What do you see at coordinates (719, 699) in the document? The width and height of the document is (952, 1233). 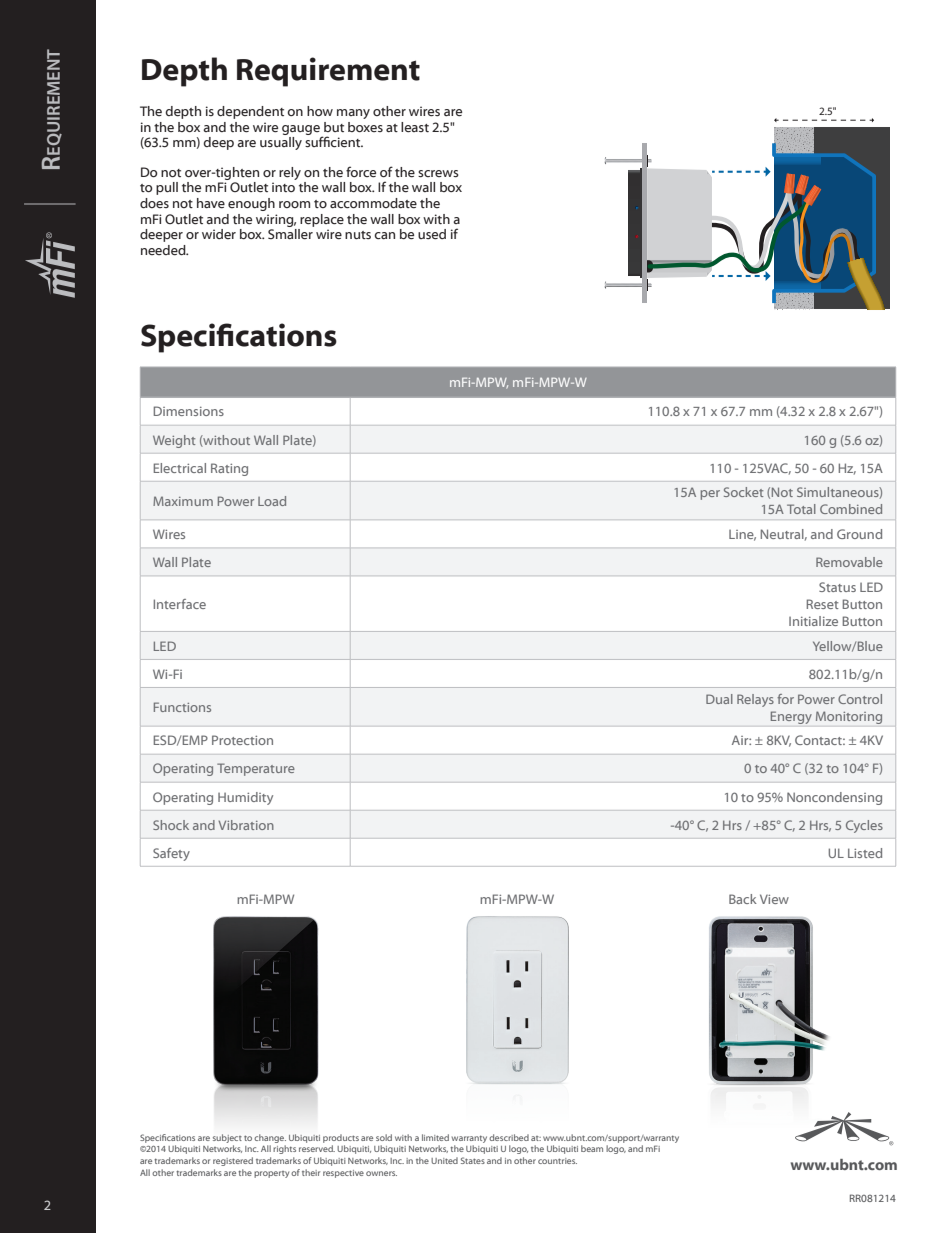 I see `Dual` at bounding box center [719, 699].
